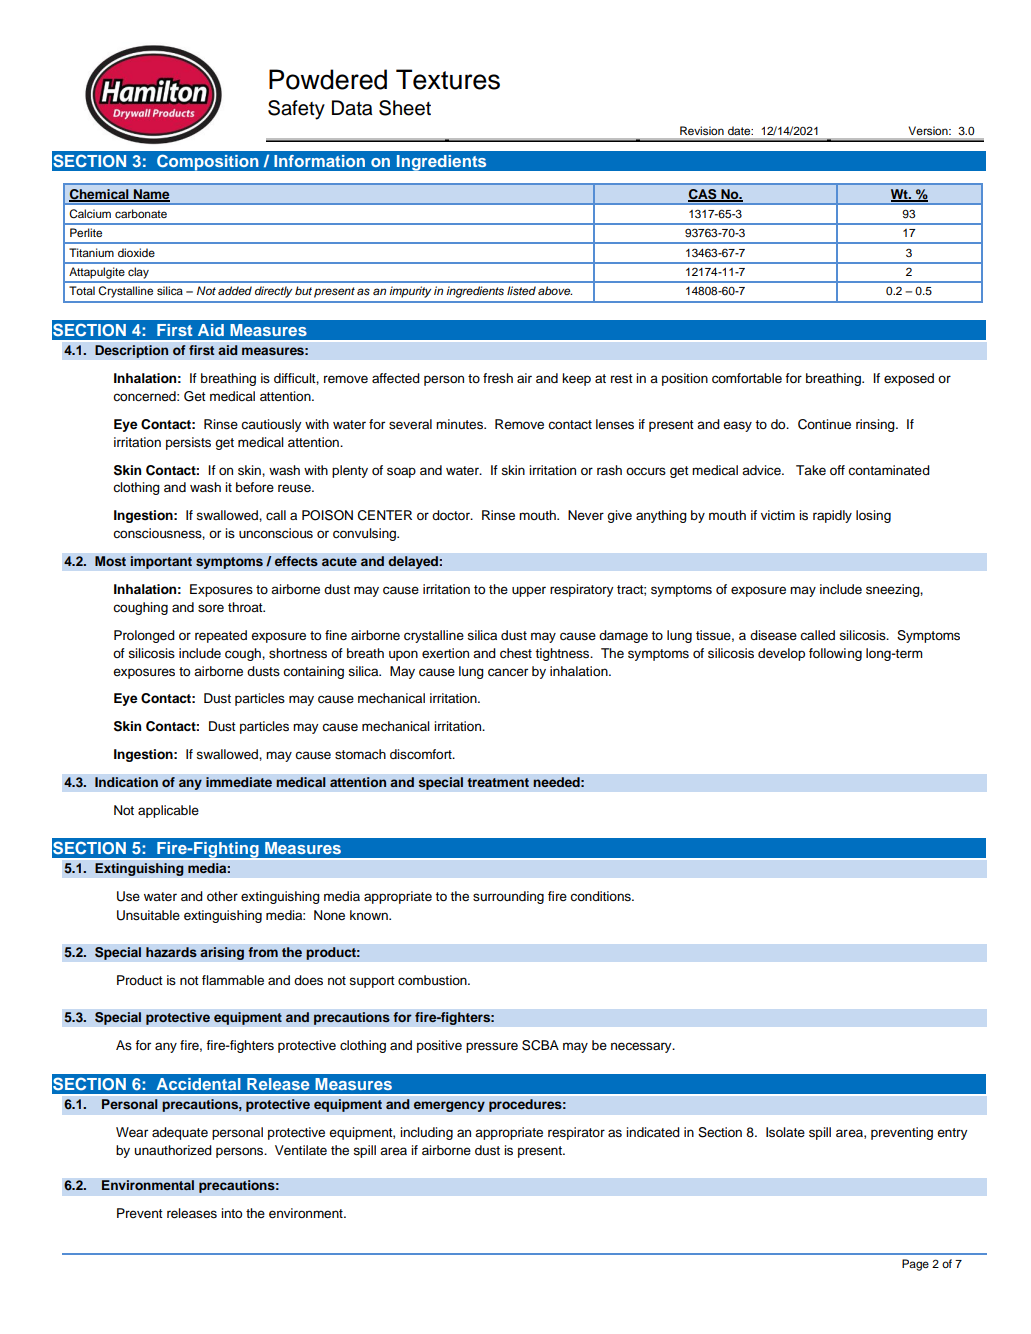  I want to click on Textures, so click(448, 79).
